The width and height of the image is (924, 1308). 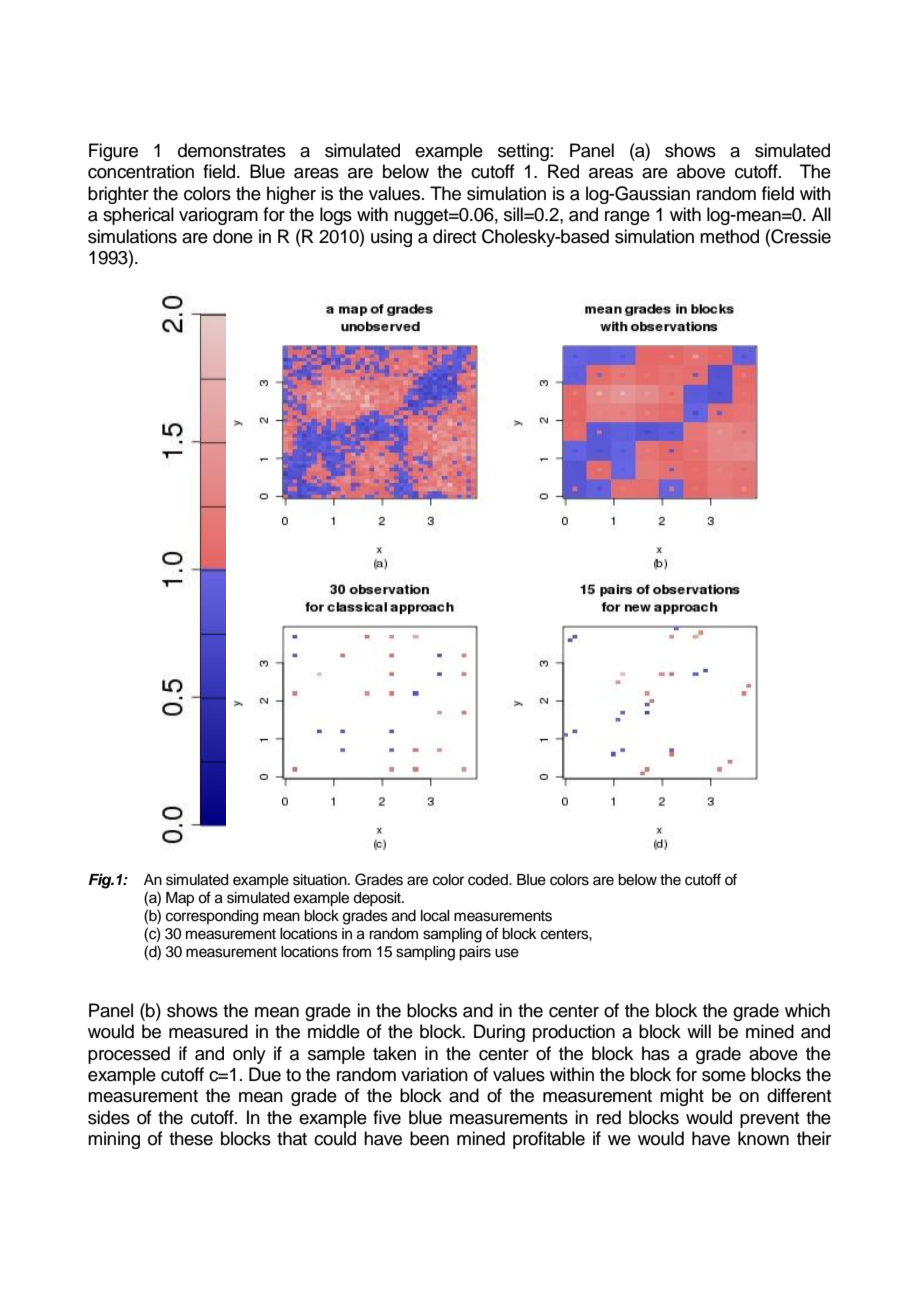 I want to click on local, so click(x=435, y=916).
